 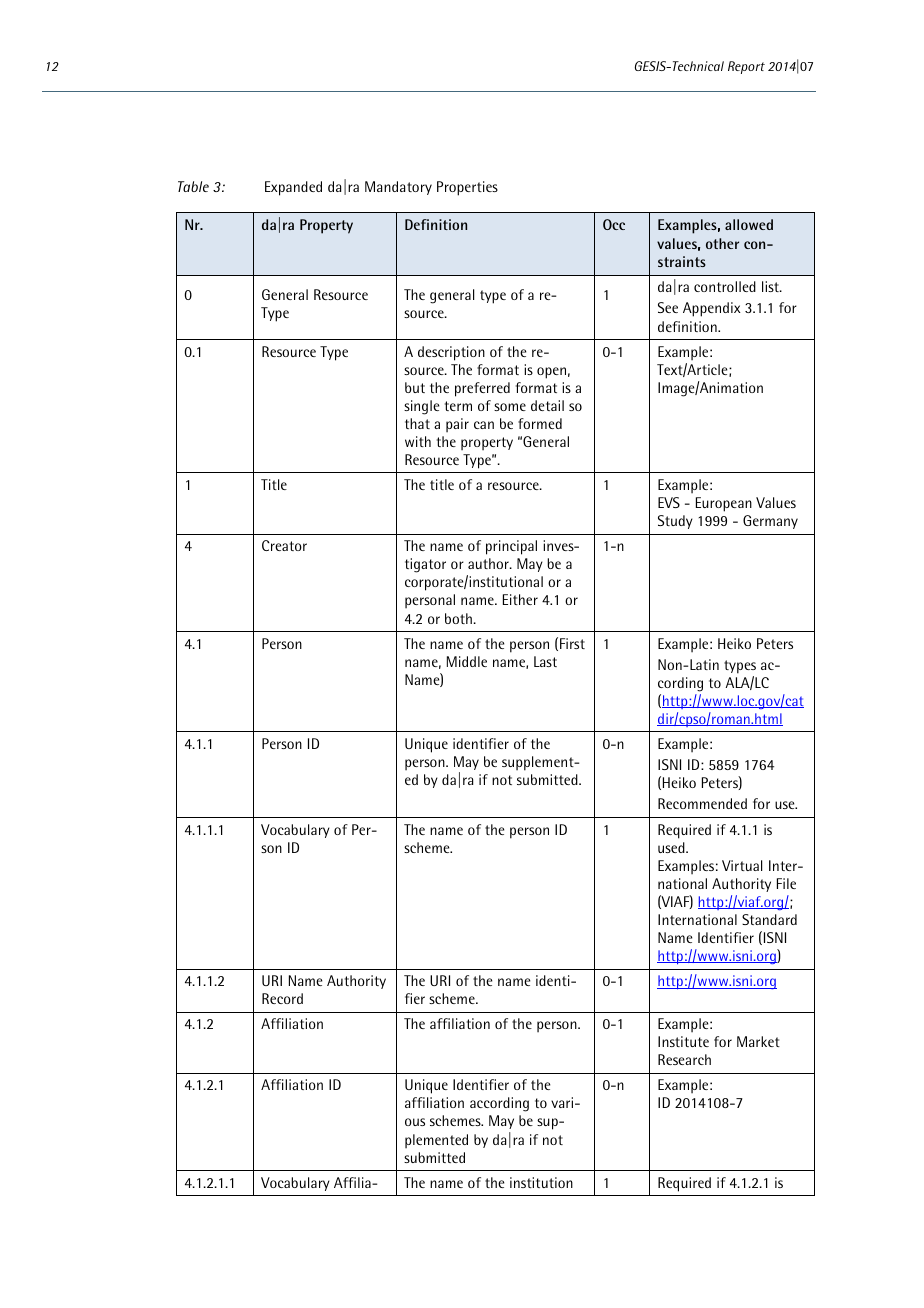 What do you see at coordinates (683, 1041) in the screenshot?
I see `Institute` at bounding box center [683, 1041].
